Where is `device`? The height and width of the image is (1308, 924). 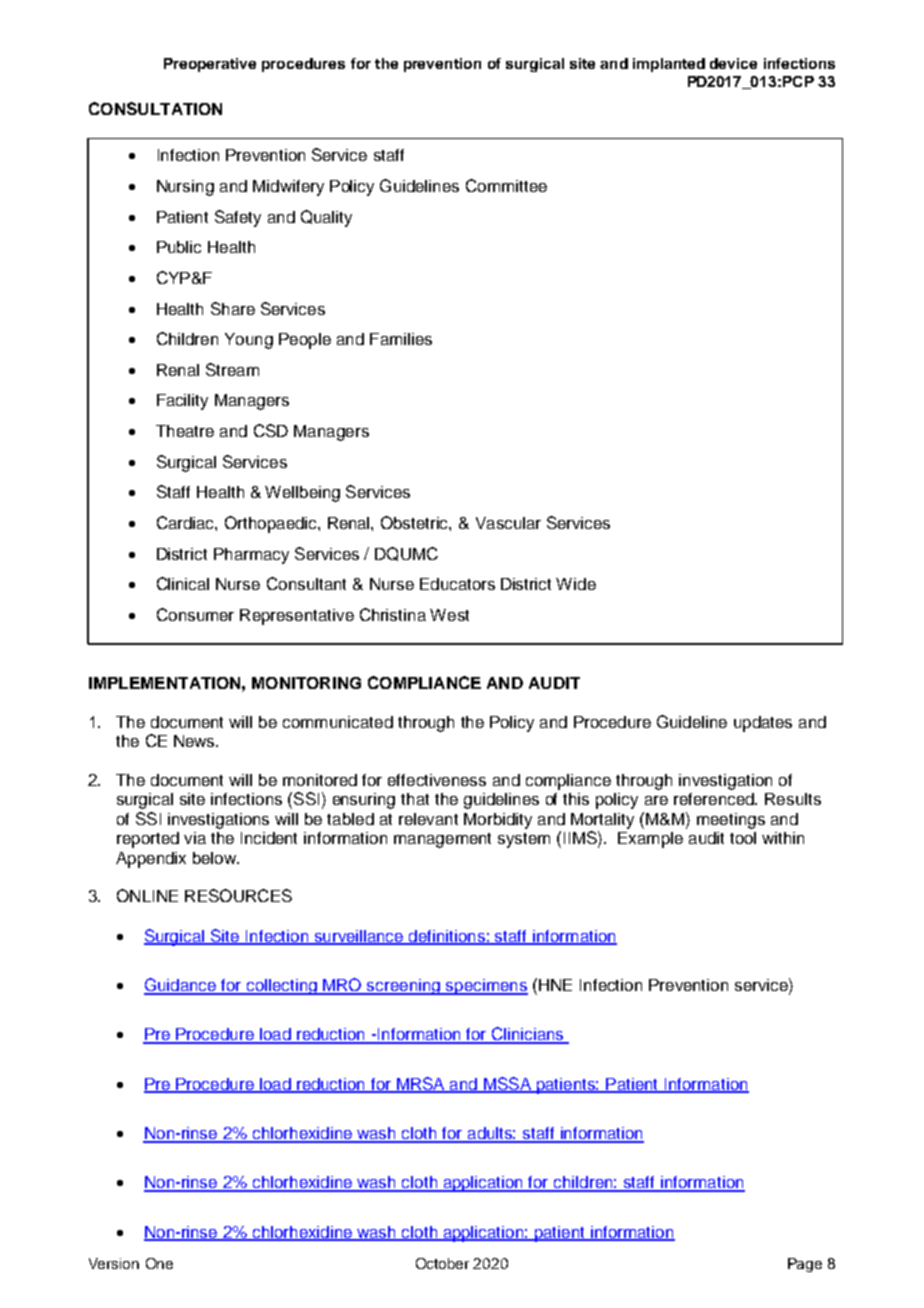 device is located at coordinates (733, 63).
